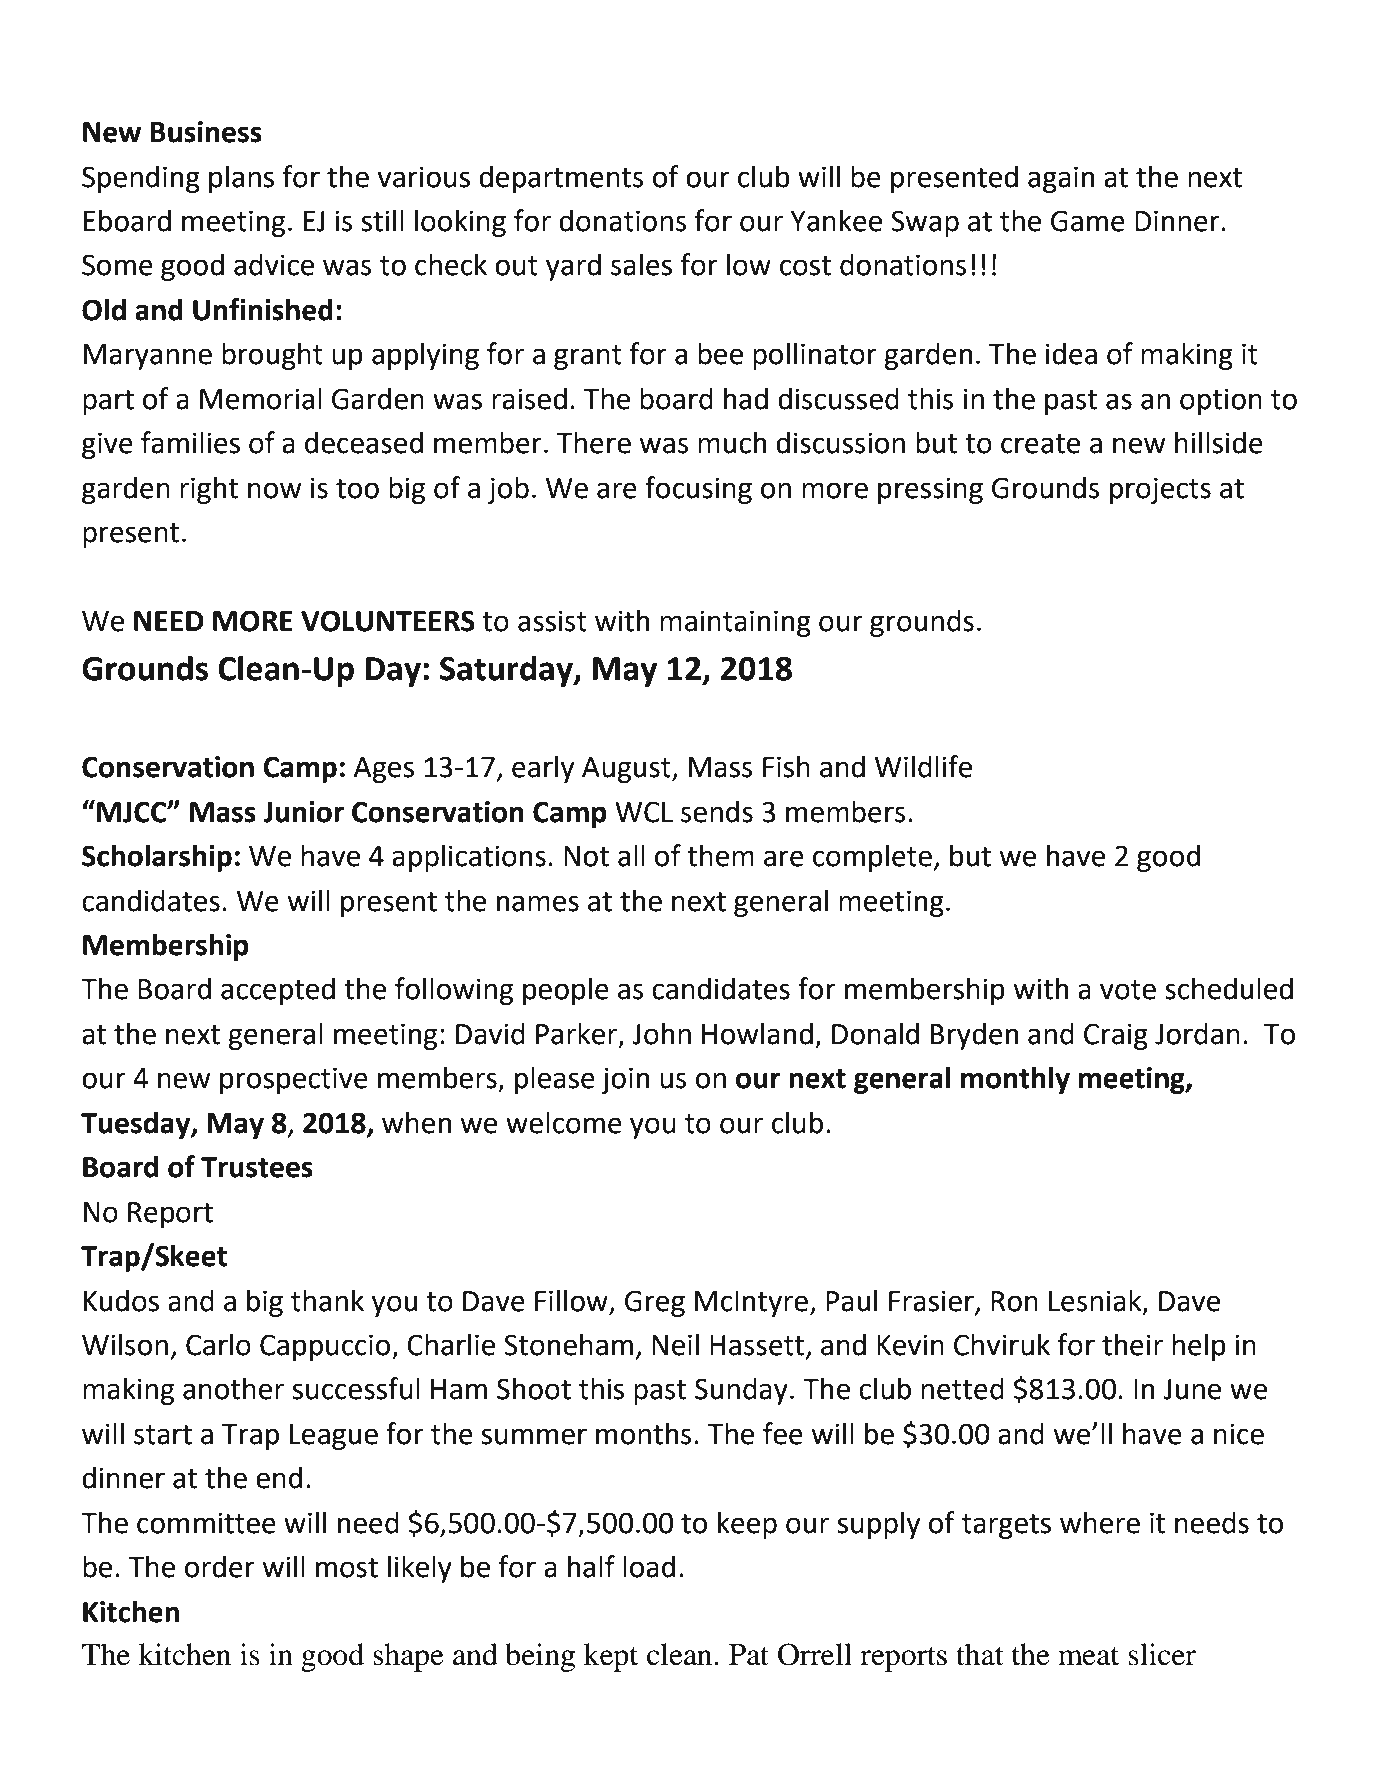 This document has width=1384, height=1791. What do you see at coordinates (1061, 179) in the document?
I see `again` at bounding box center [1061, 179].
